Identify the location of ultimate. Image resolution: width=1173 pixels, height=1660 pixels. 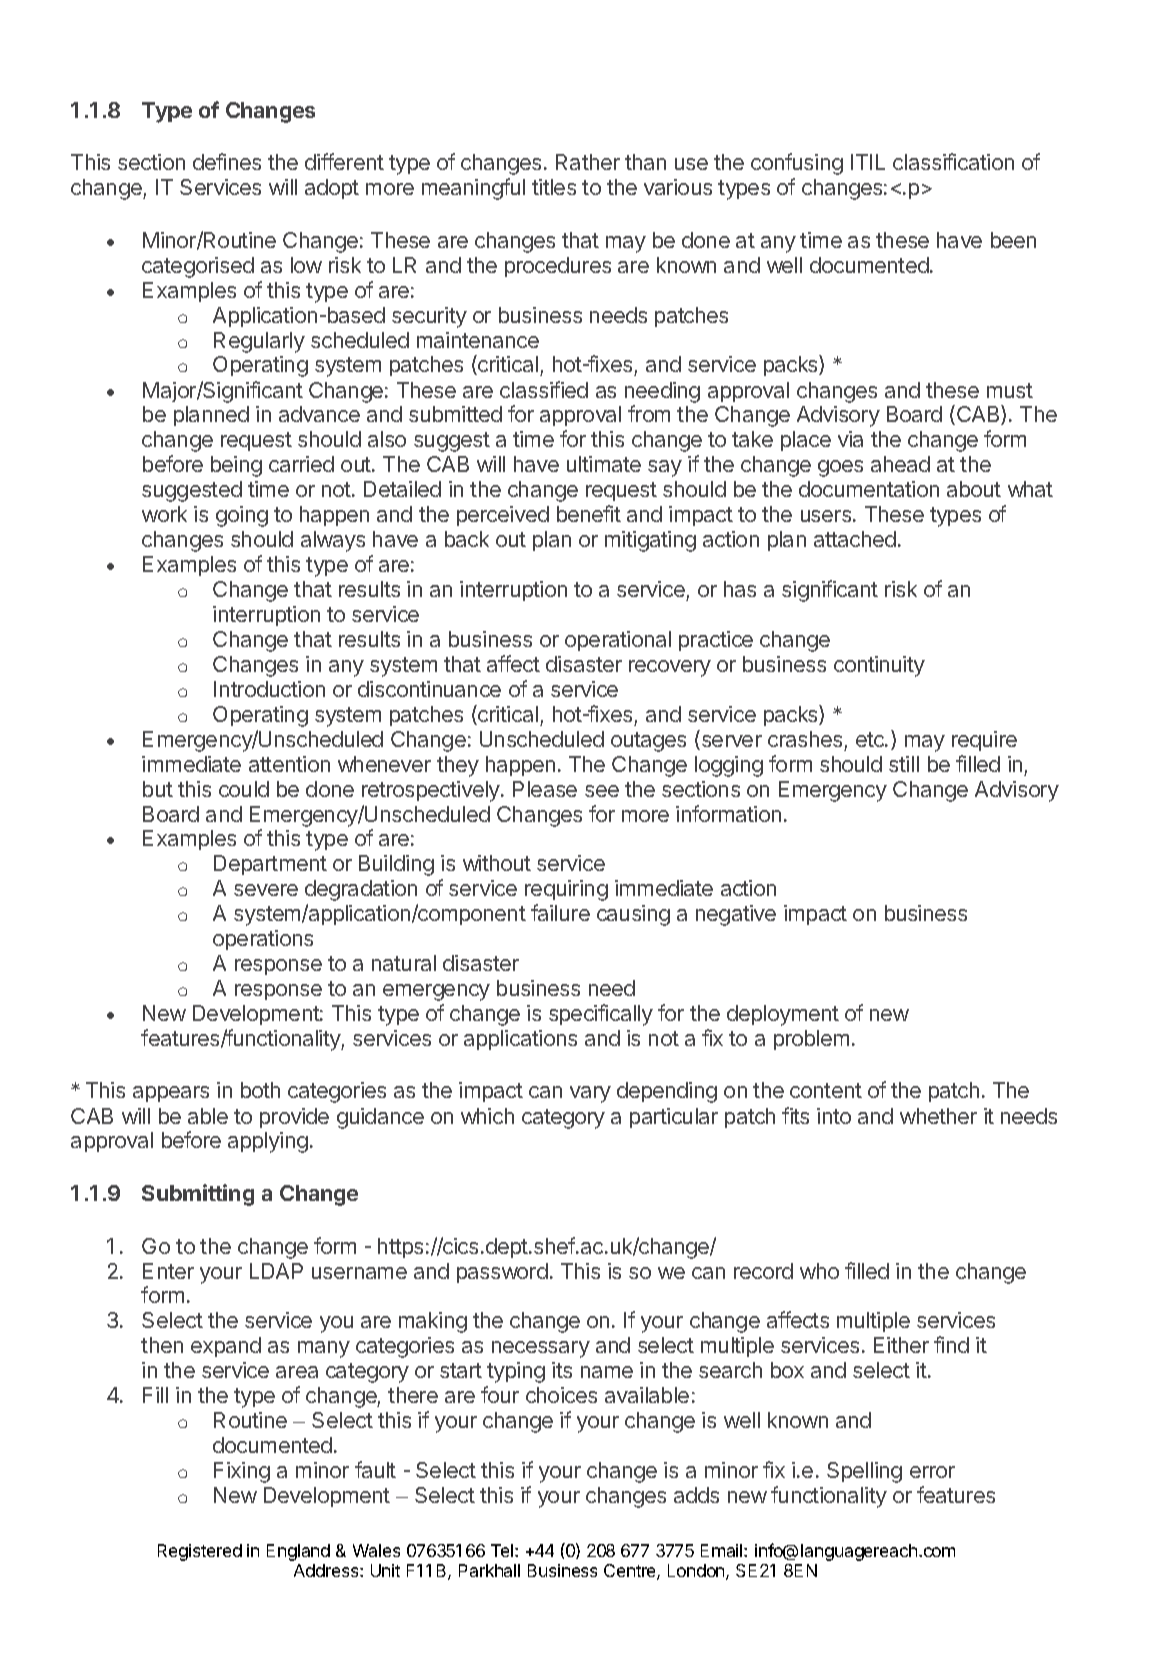
(604, 464).
